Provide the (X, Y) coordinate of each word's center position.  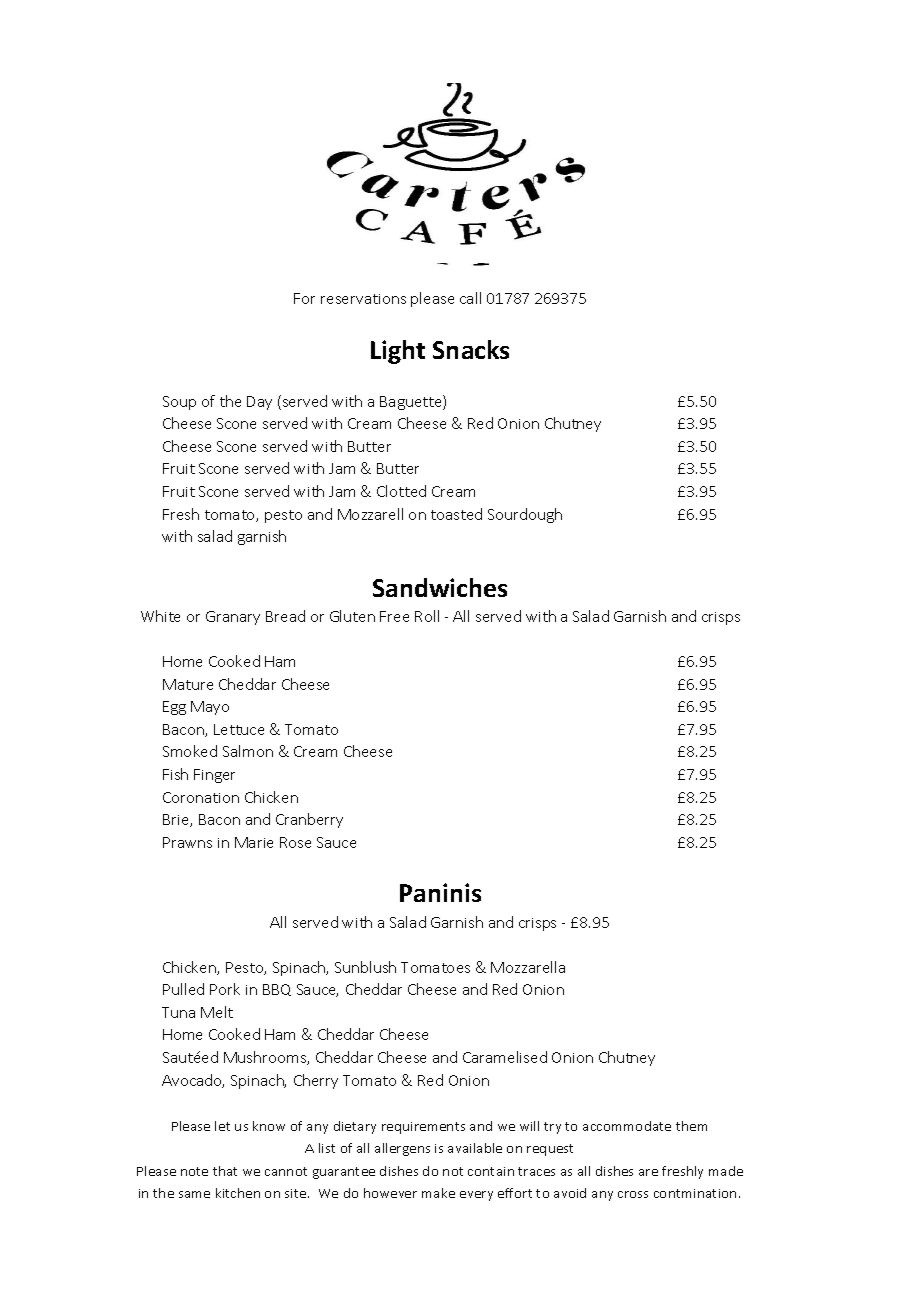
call (470, 298)
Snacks (471, 349)
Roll (427, 616)
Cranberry (309, 820)
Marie (254, 842)
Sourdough (525, 515)
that (225, 1171)
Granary (233, 618)
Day (259, 403)
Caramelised (505, 1057)
